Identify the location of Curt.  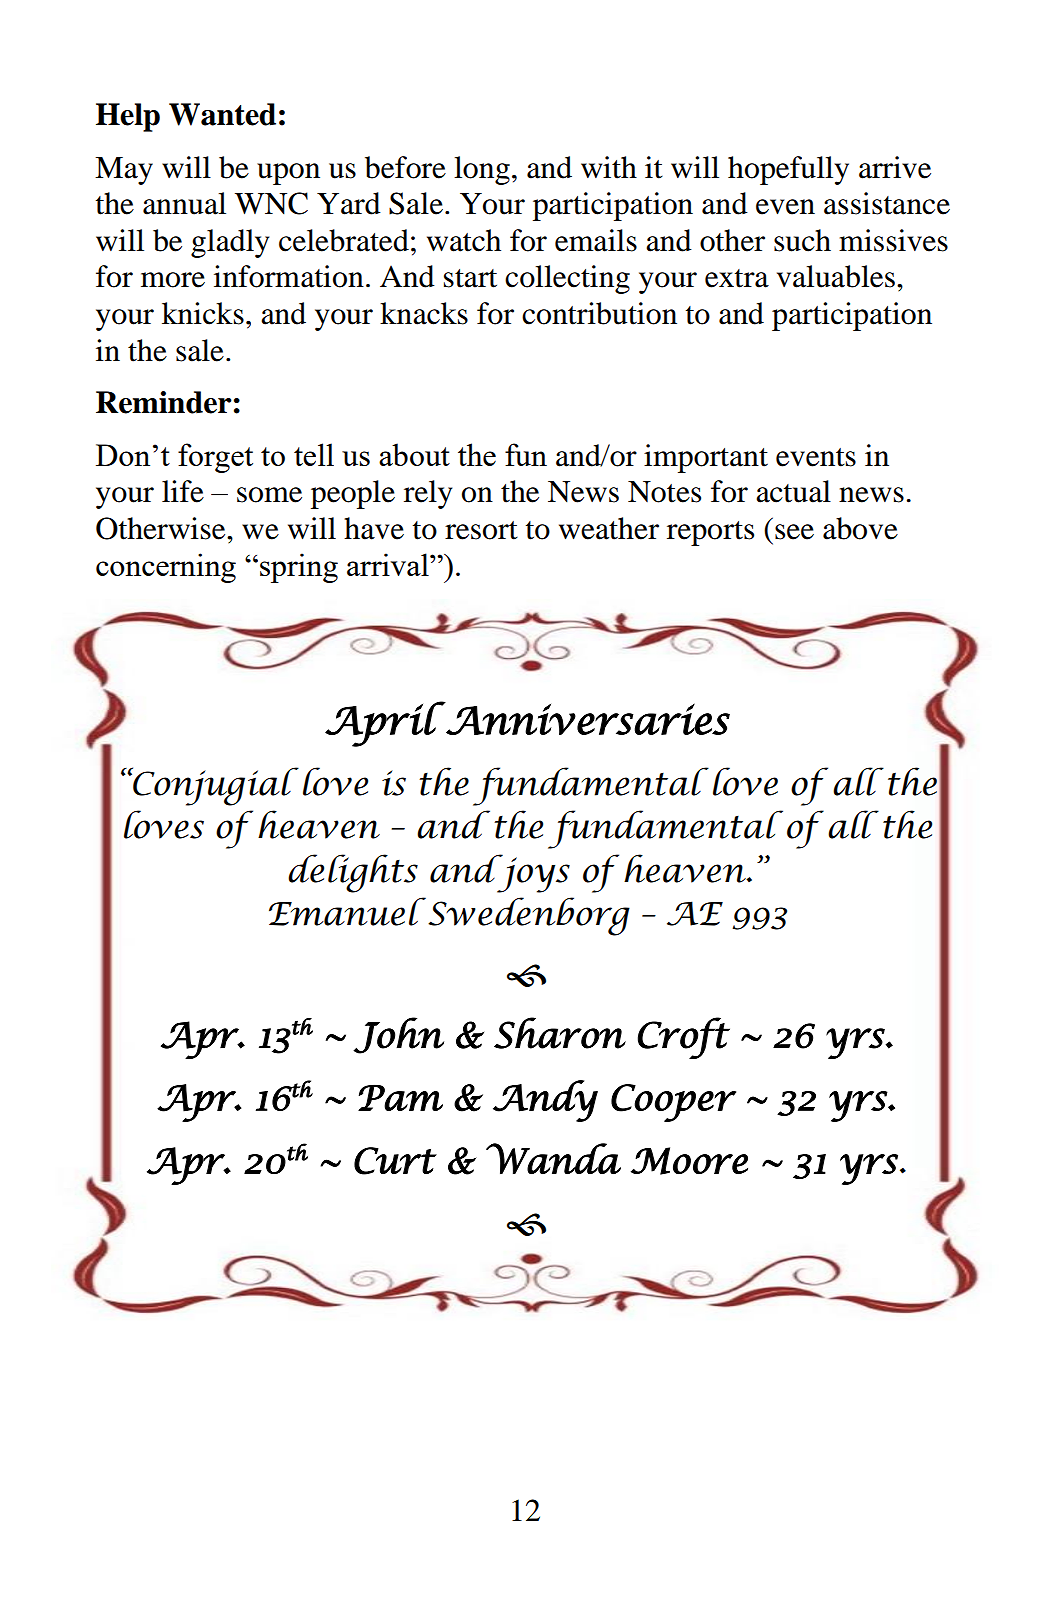
(395, 1161).
